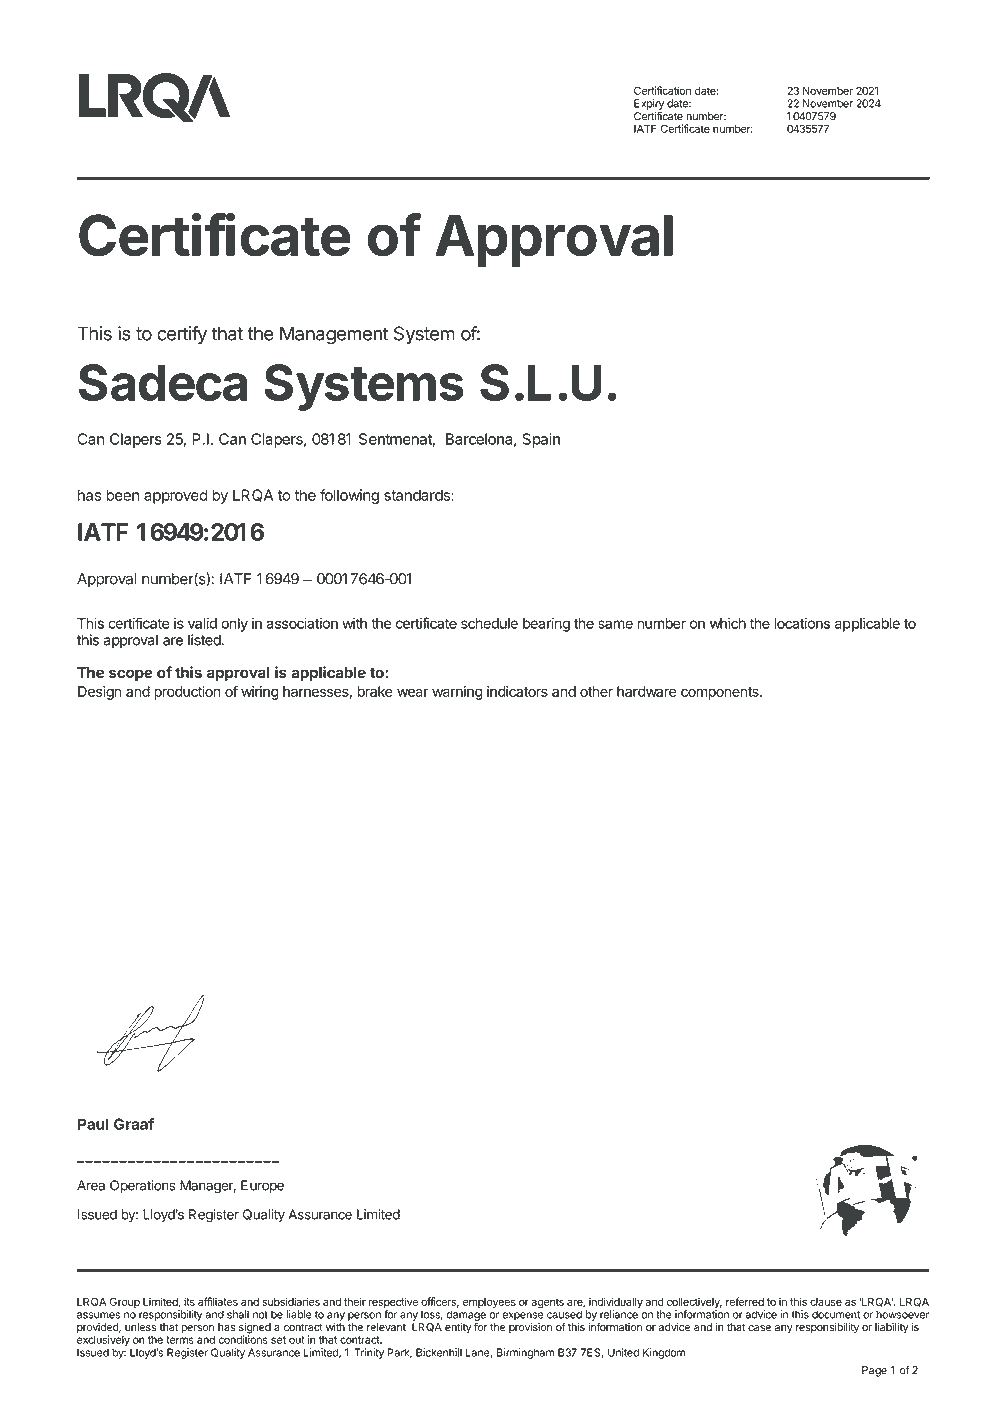 Image resolution: width=1008 pixels, height=1425 pixels. I want to click on certify, so click(182, 335).
